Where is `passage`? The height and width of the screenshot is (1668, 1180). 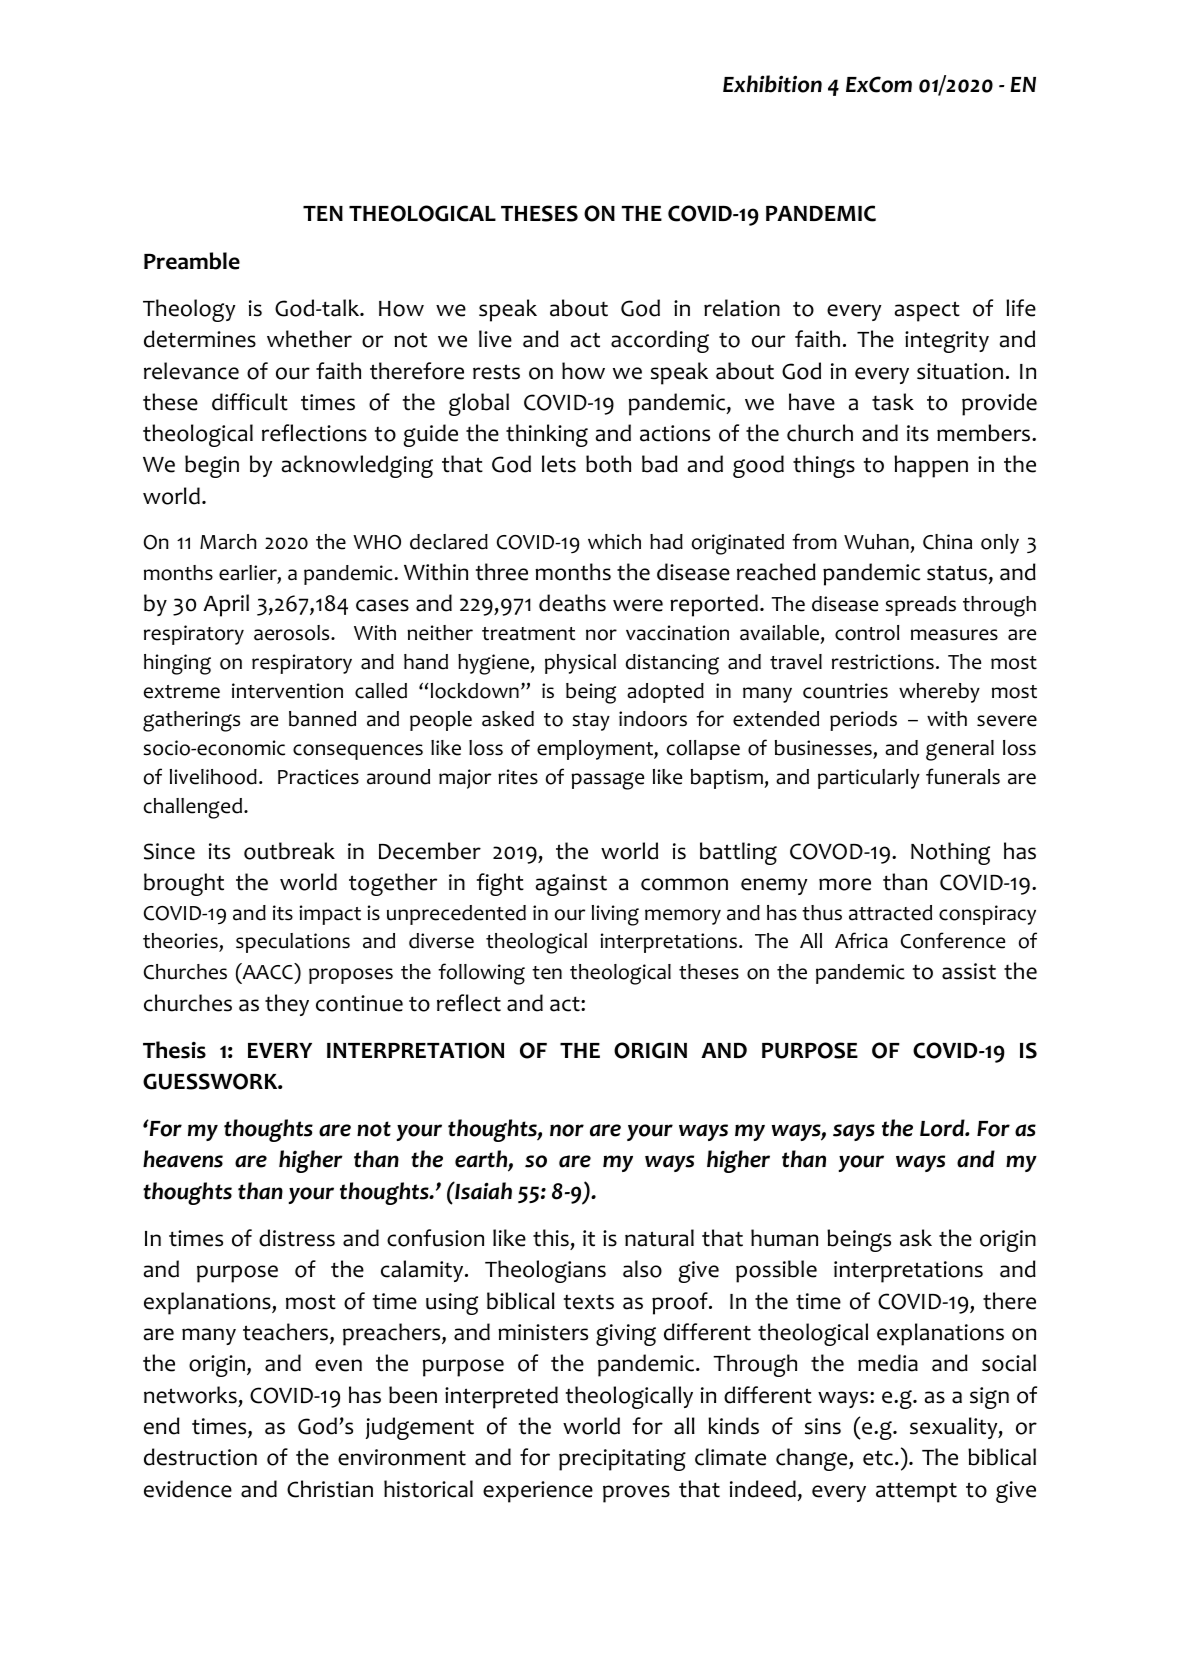
passage is located at coordinates (607, 781).
